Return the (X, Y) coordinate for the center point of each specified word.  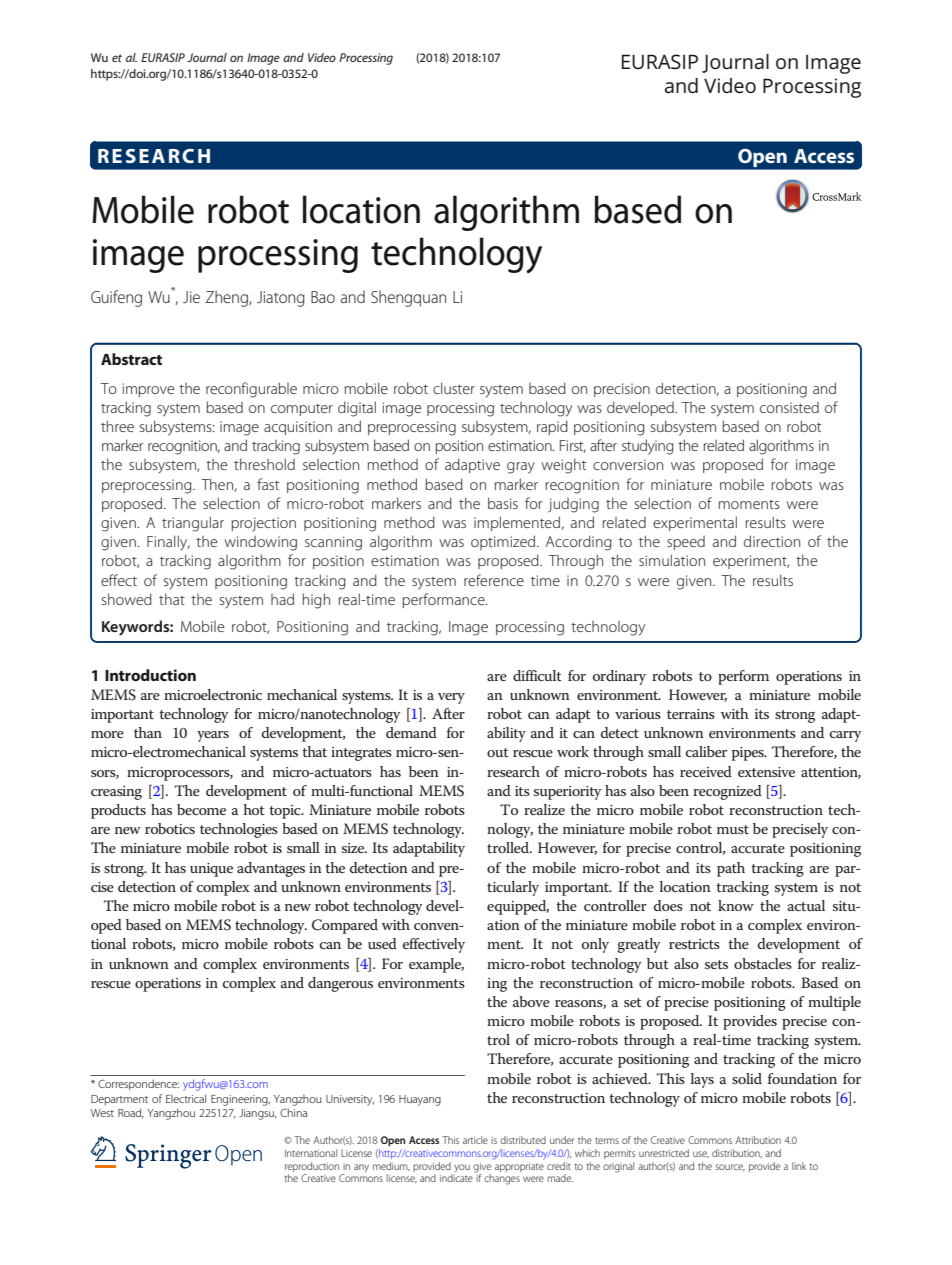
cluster (454, 388)
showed (127, 599)
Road (131, 1113)
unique (211, 870)
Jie (191, 297)
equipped (518, 907)
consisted (789, 407)
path (731, 869)
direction (772, 541)
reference (494, 580)
